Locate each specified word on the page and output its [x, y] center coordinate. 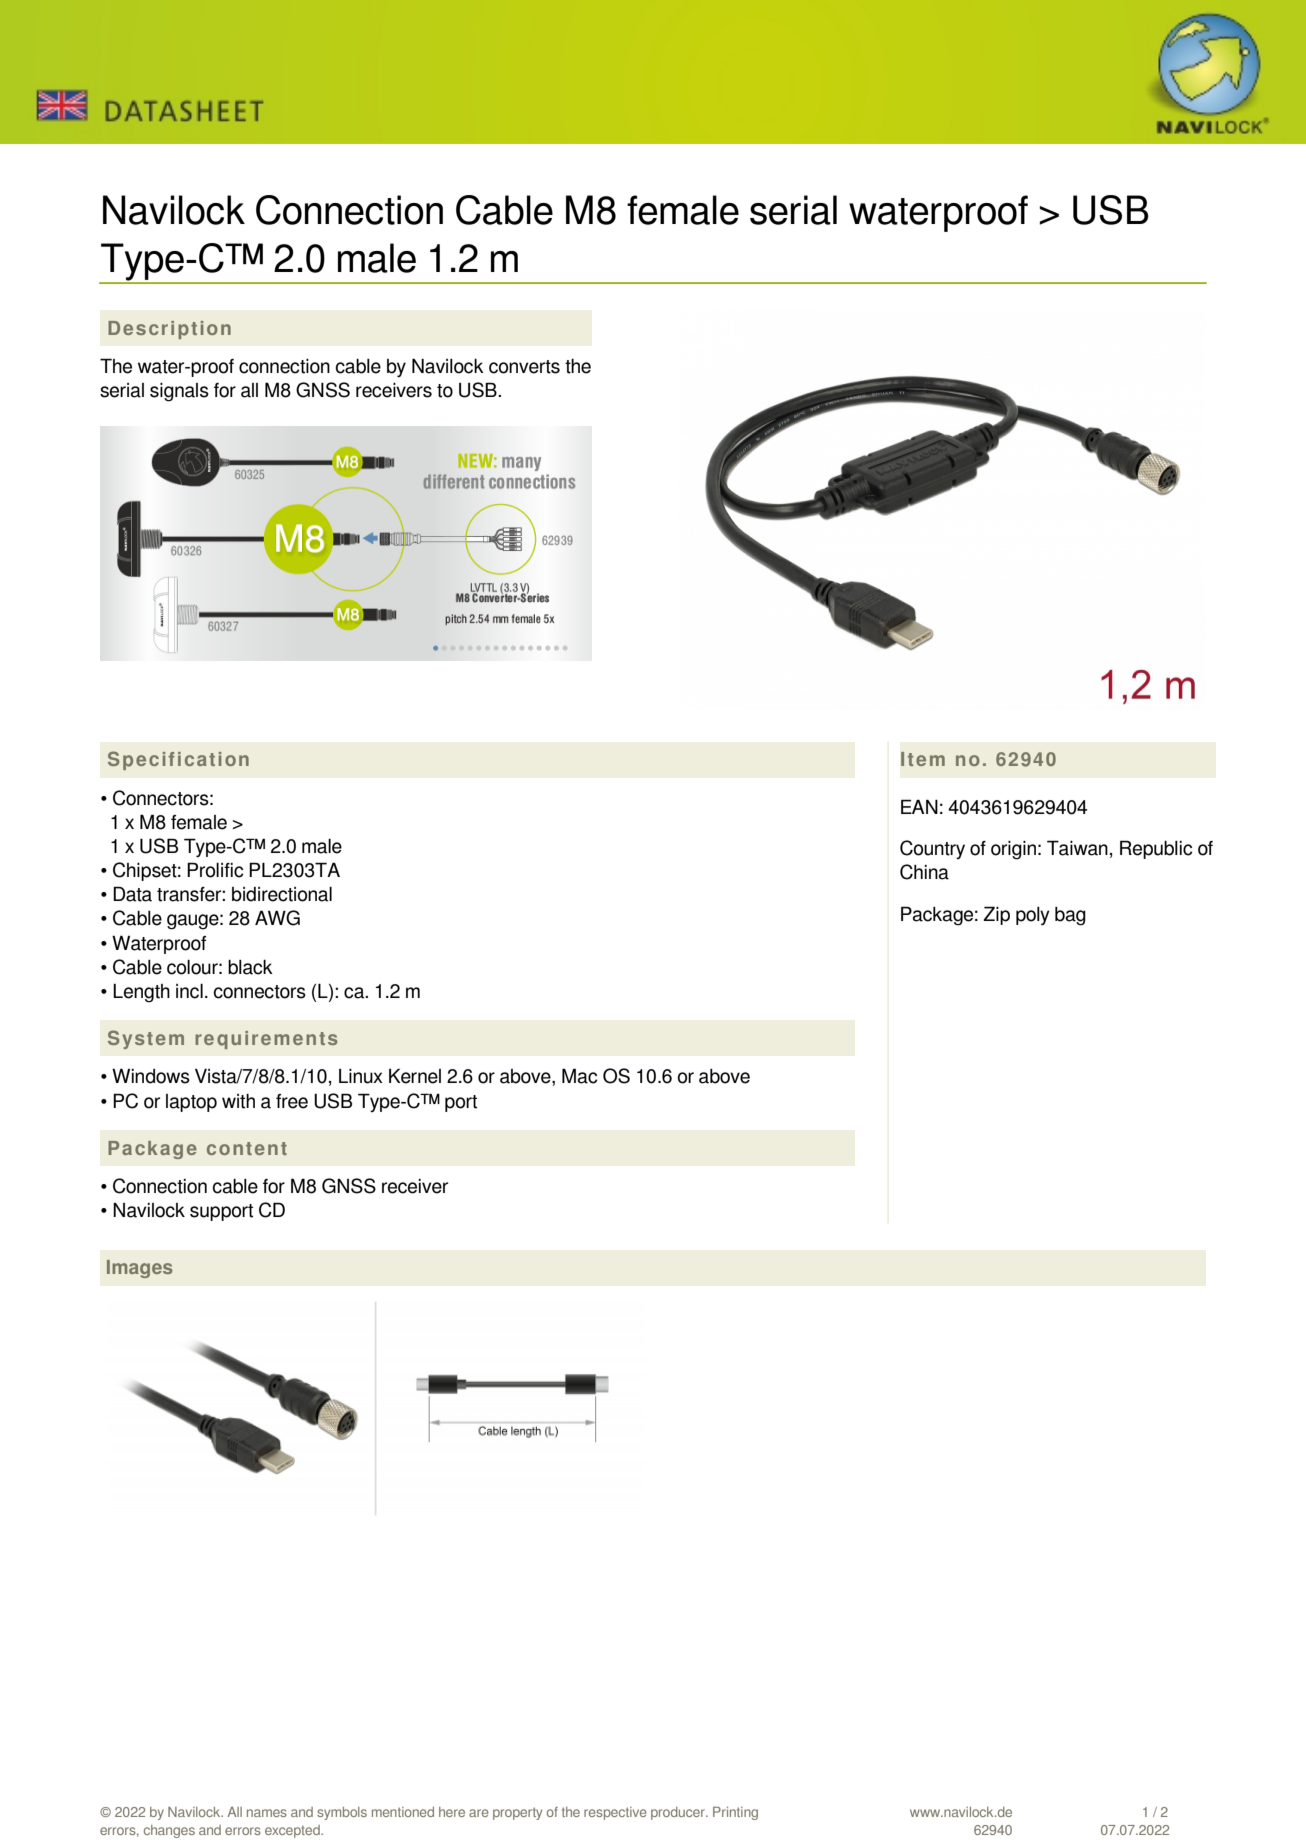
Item [923, 759]
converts [524, 367]
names [267, 1813]
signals [179, 392]
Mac [579, 1076]
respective [615, 1813]
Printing [735, 1813]
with [238, 1101]
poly [1033, 916]
